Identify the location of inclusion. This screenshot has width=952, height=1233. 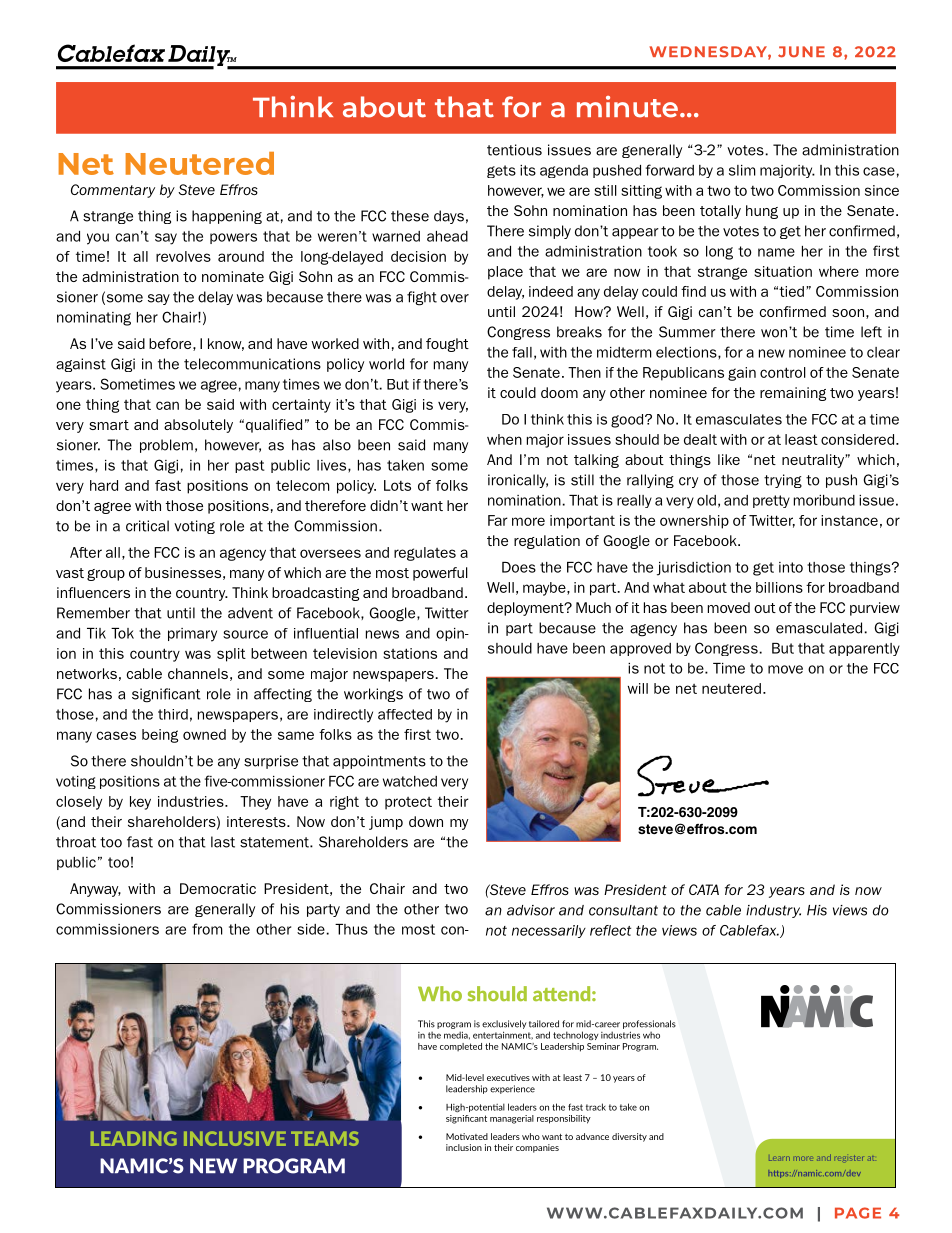
(464, 1147).
